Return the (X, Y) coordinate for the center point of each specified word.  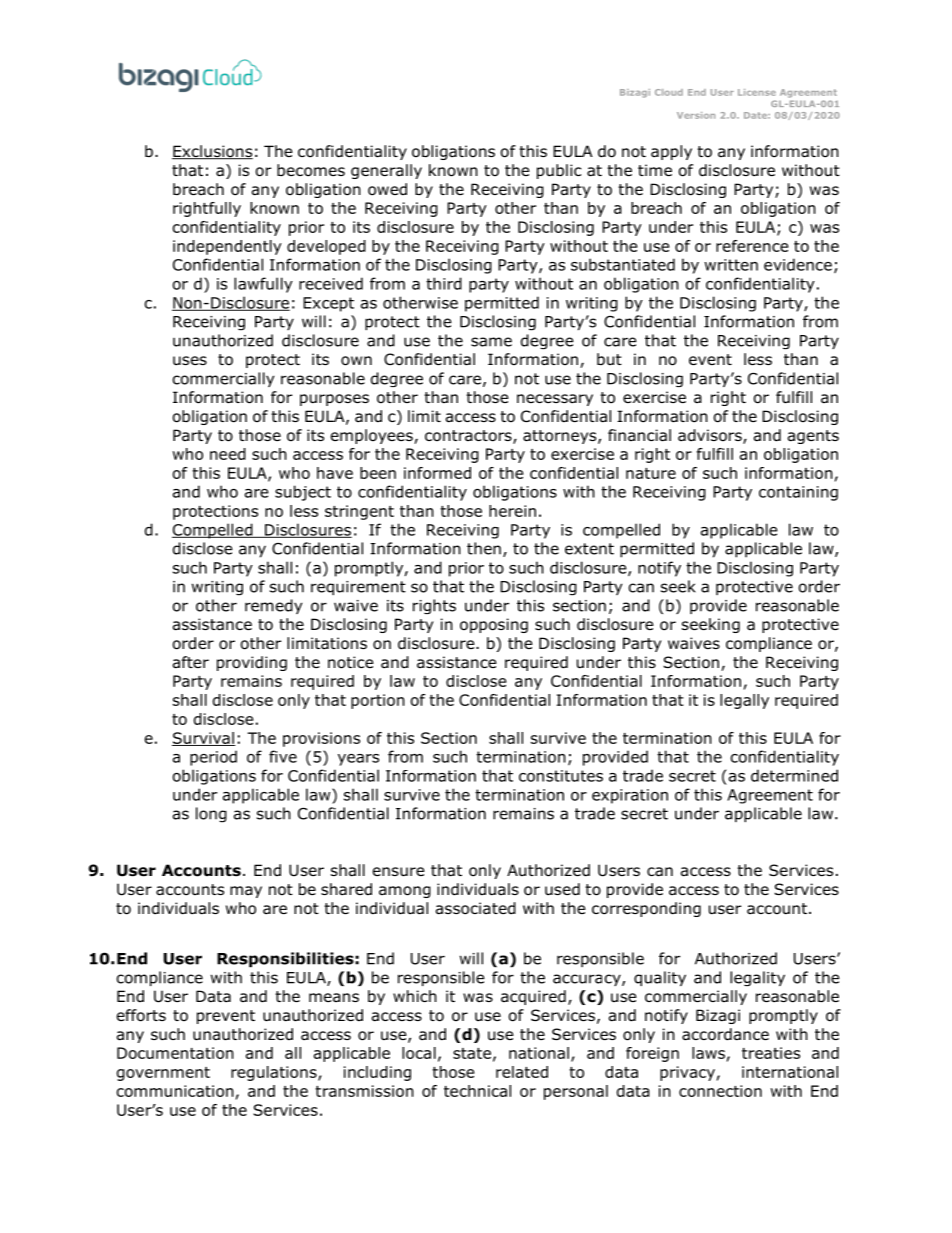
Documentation (175, 1053)
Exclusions (212, 152)
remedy (273, 606)
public (559, 171)
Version (696, 115)
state (472, 1053)
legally (744, 701)
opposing (494, 625)
